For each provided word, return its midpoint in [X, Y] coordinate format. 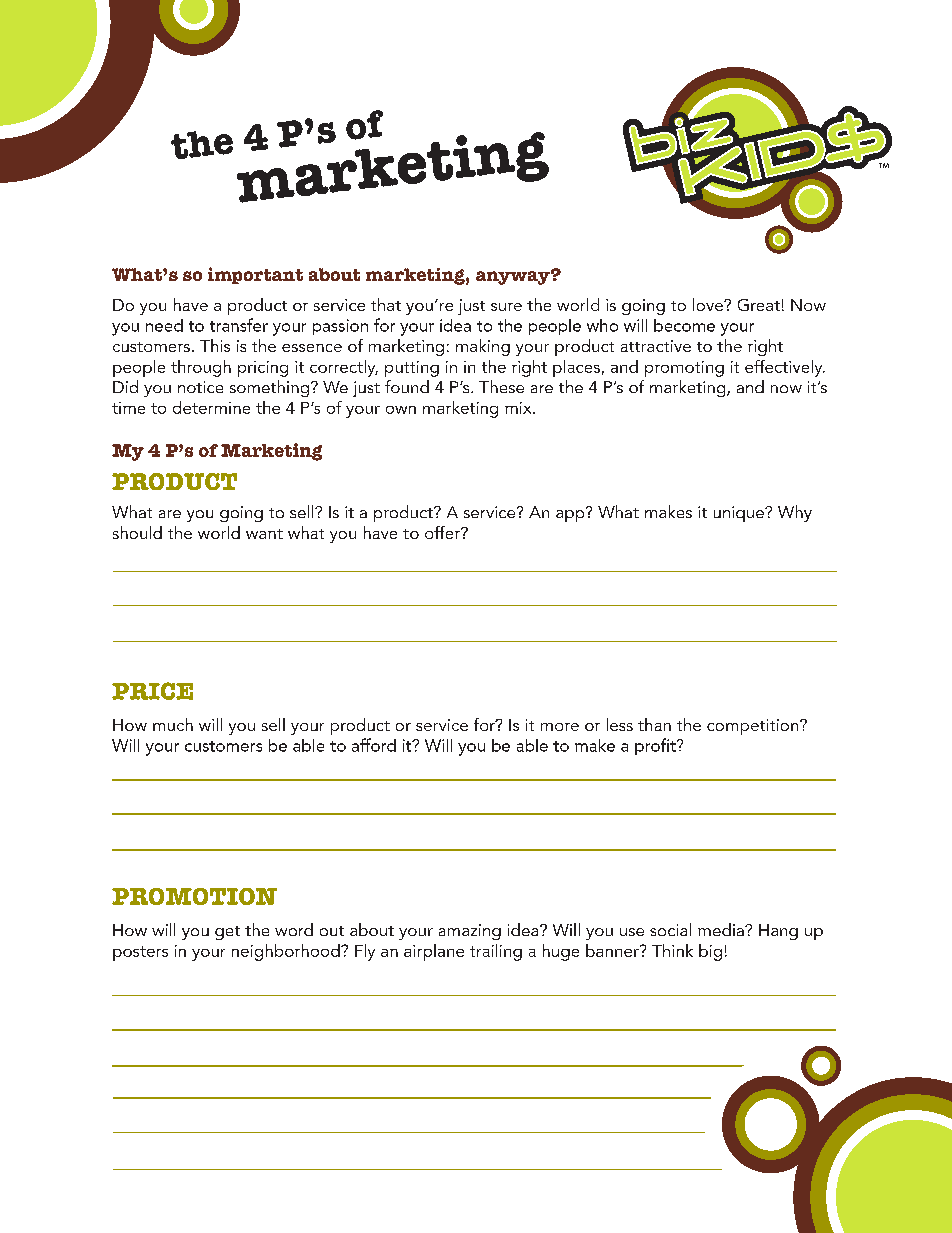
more [560, 727]
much [173, 724]
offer [443, 532]
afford [374, 745]
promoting [684, 369]
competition [754, 727]
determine [211, 407]
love [709, 304]
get [227, 933]
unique [740, 514]
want [264, 534]
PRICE [152, 691]
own [401, 410]
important [255, 275]
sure [506, 307]
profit [656, 746]
